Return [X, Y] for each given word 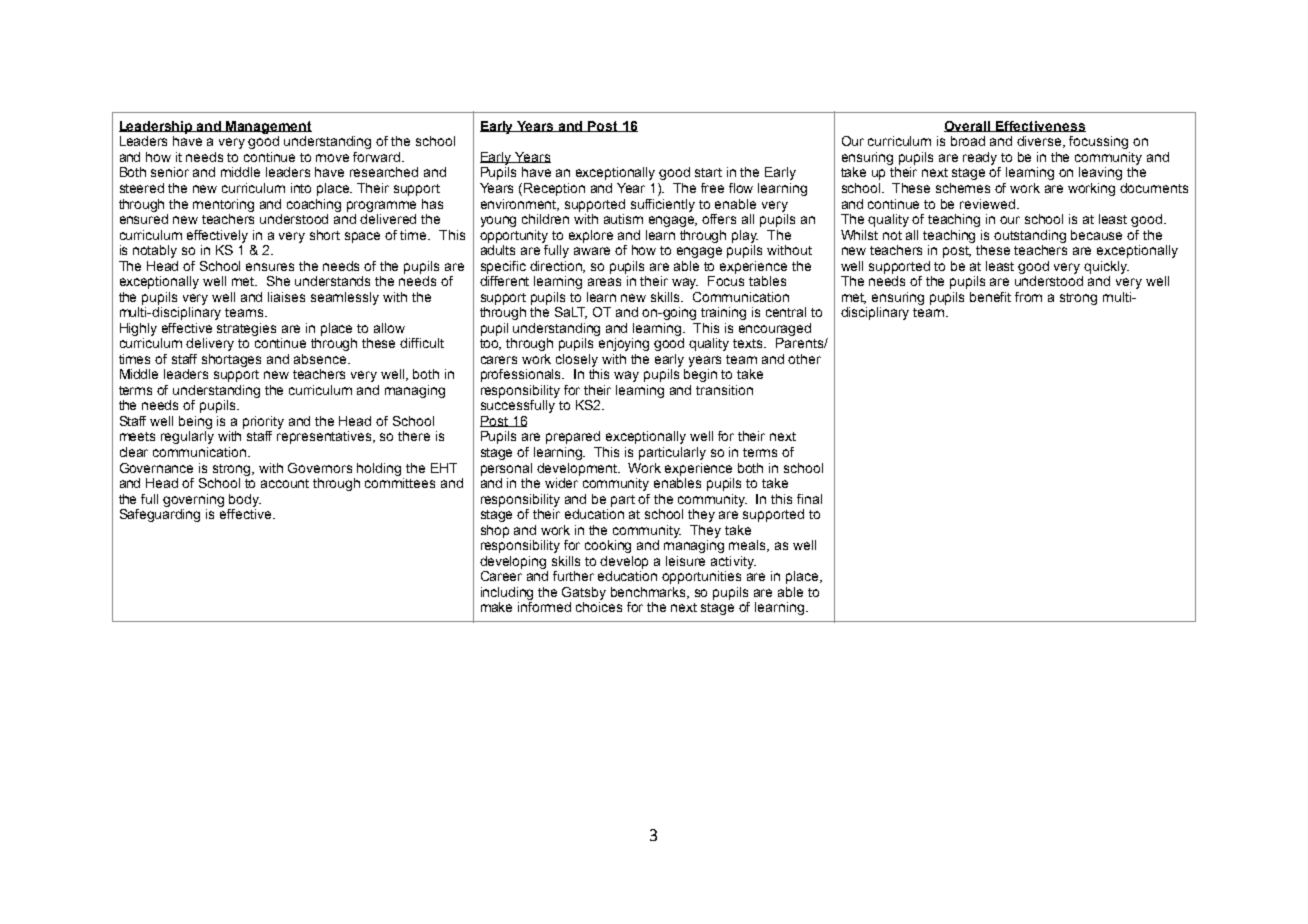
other [804, 359]
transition [724, 390]
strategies [246, 329]
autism [623, 219]
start [708, 172]
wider [561, 483]
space [362, 237]
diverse [1041, 142]
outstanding [1030, 236]
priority [263, 422]
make [496, 607]
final [809, 499]
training [723, 313]
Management [268, 127]
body [245, 500]
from [1028, 297]
